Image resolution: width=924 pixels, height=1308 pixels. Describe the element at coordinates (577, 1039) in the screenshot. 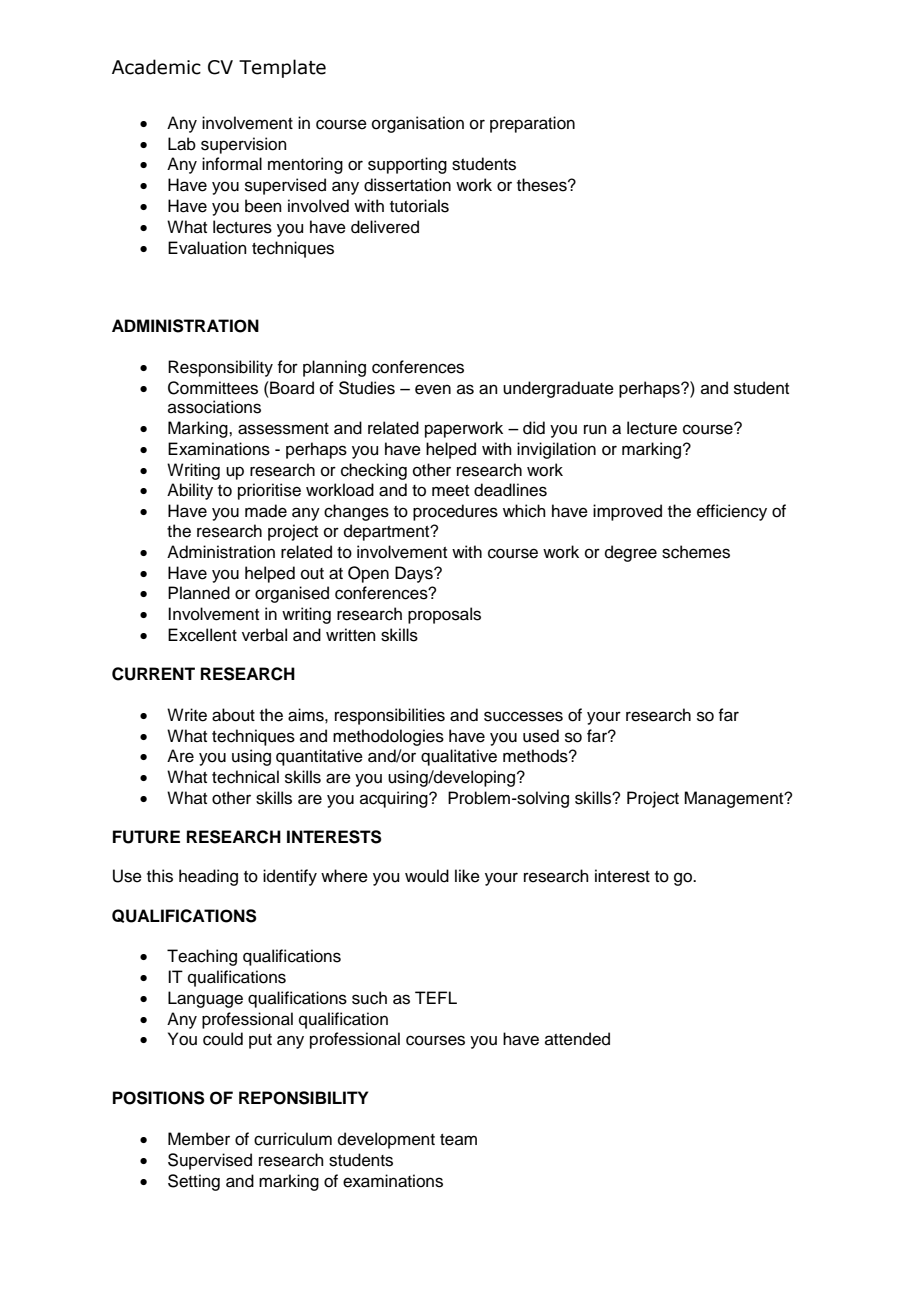

I see `attended` at that location.
